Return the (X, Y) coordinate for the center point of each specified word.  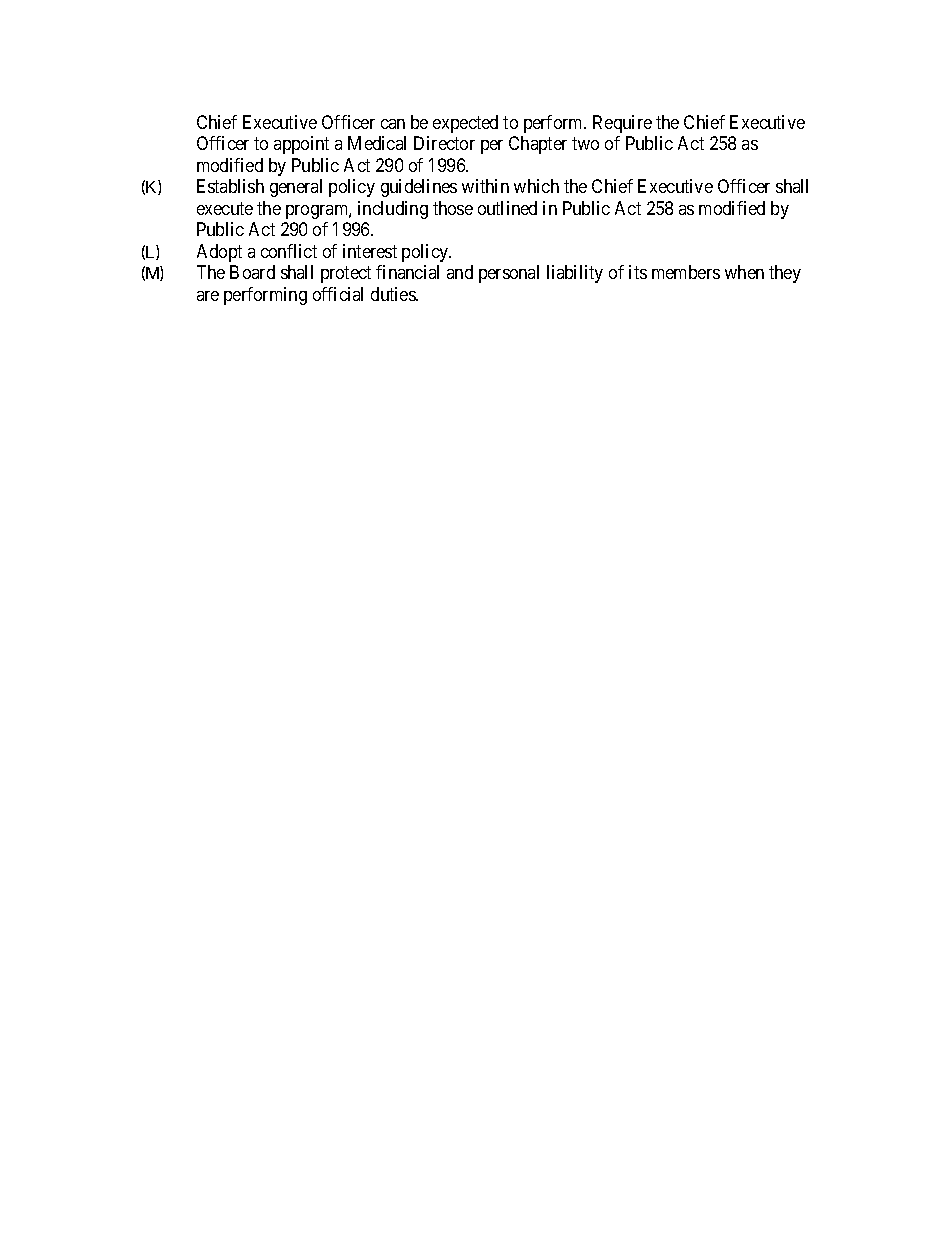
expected (465, 124)
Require (622, 124)
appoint (301, 145)
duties (394, 294)
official (338, 294)
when (744, 272)
